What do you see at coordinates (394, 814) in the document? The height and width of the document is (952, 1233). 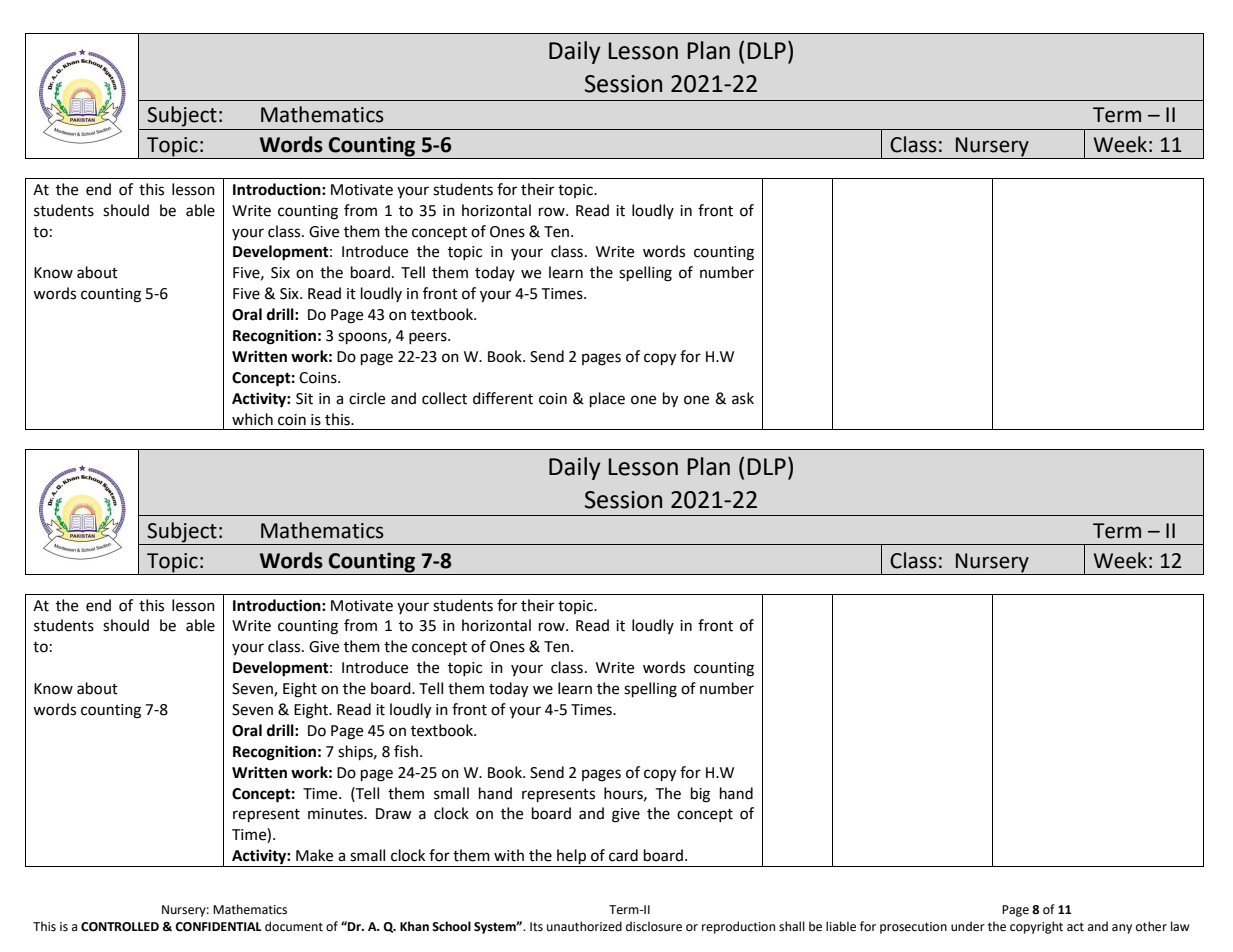 I see `Draw` at bounding box center [394, 814].
